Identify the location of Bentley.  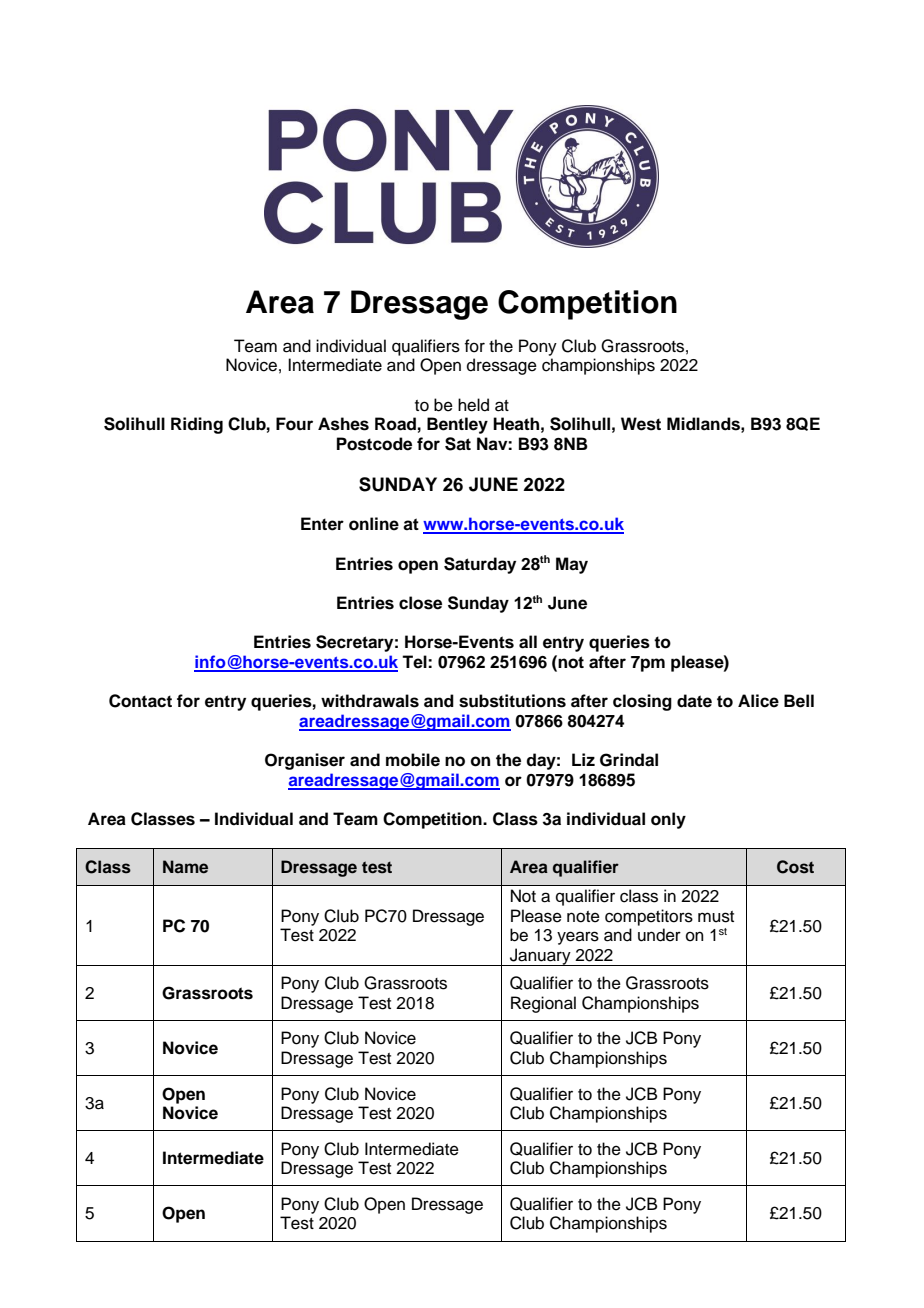
(457, 425).
